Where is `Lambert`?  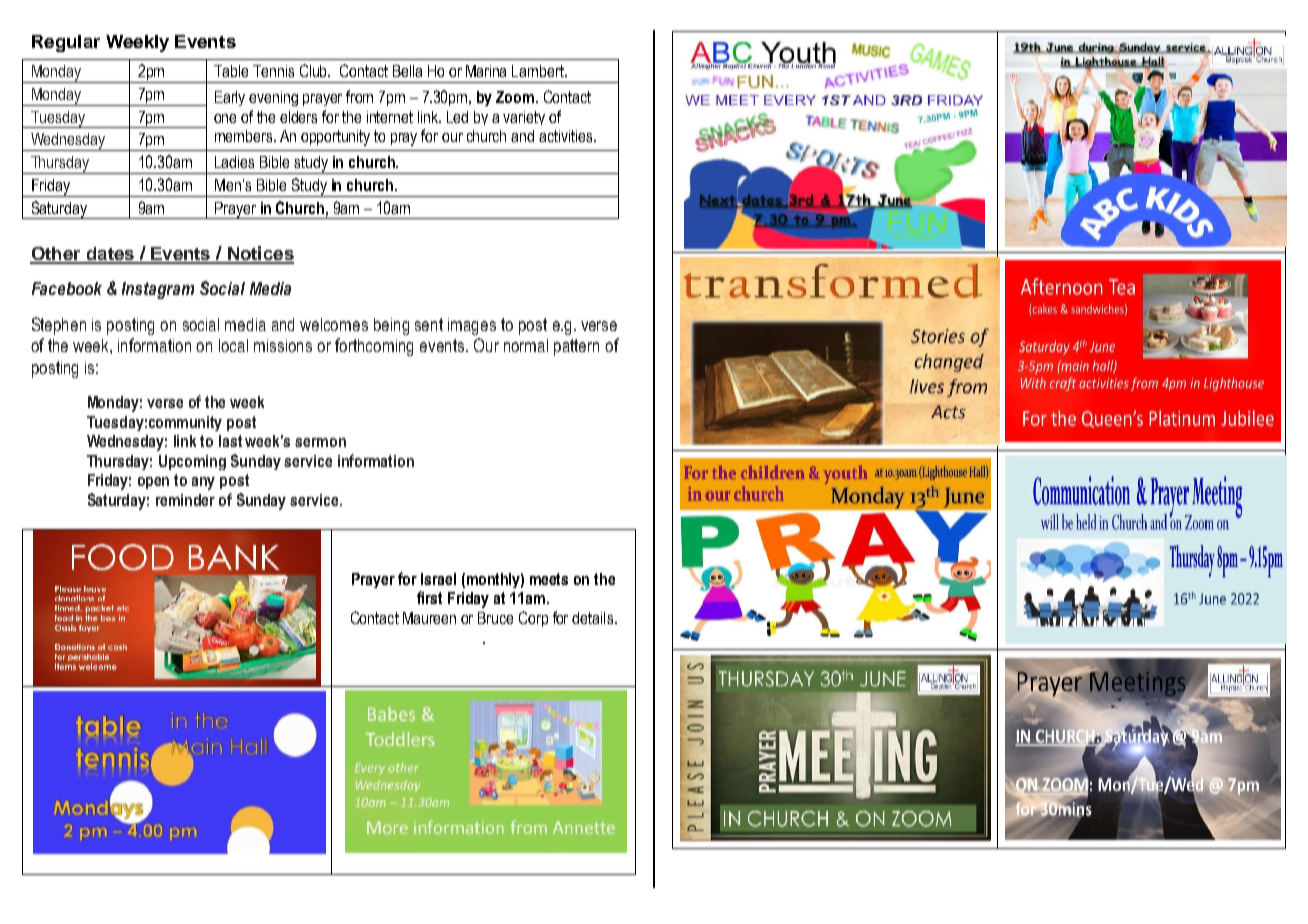
Lambert is located at coordinates (539, 71).
